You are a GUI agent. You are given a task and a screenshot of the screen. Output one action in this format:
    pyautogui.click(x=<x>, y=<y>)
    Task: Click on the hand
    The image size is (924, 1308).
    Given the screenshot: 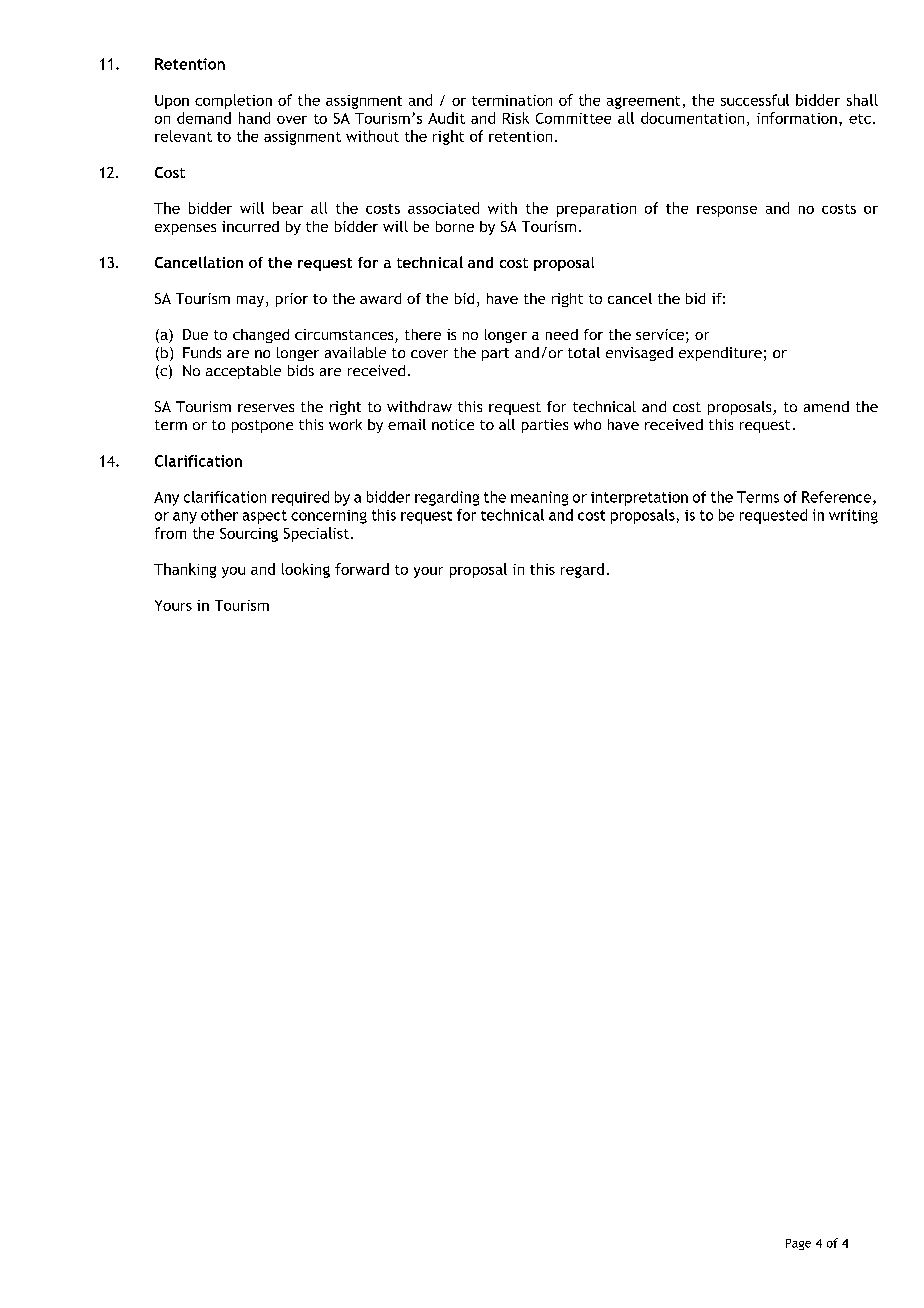 What is the action you would take?
    pyautogui.click(x=254, y=118)
